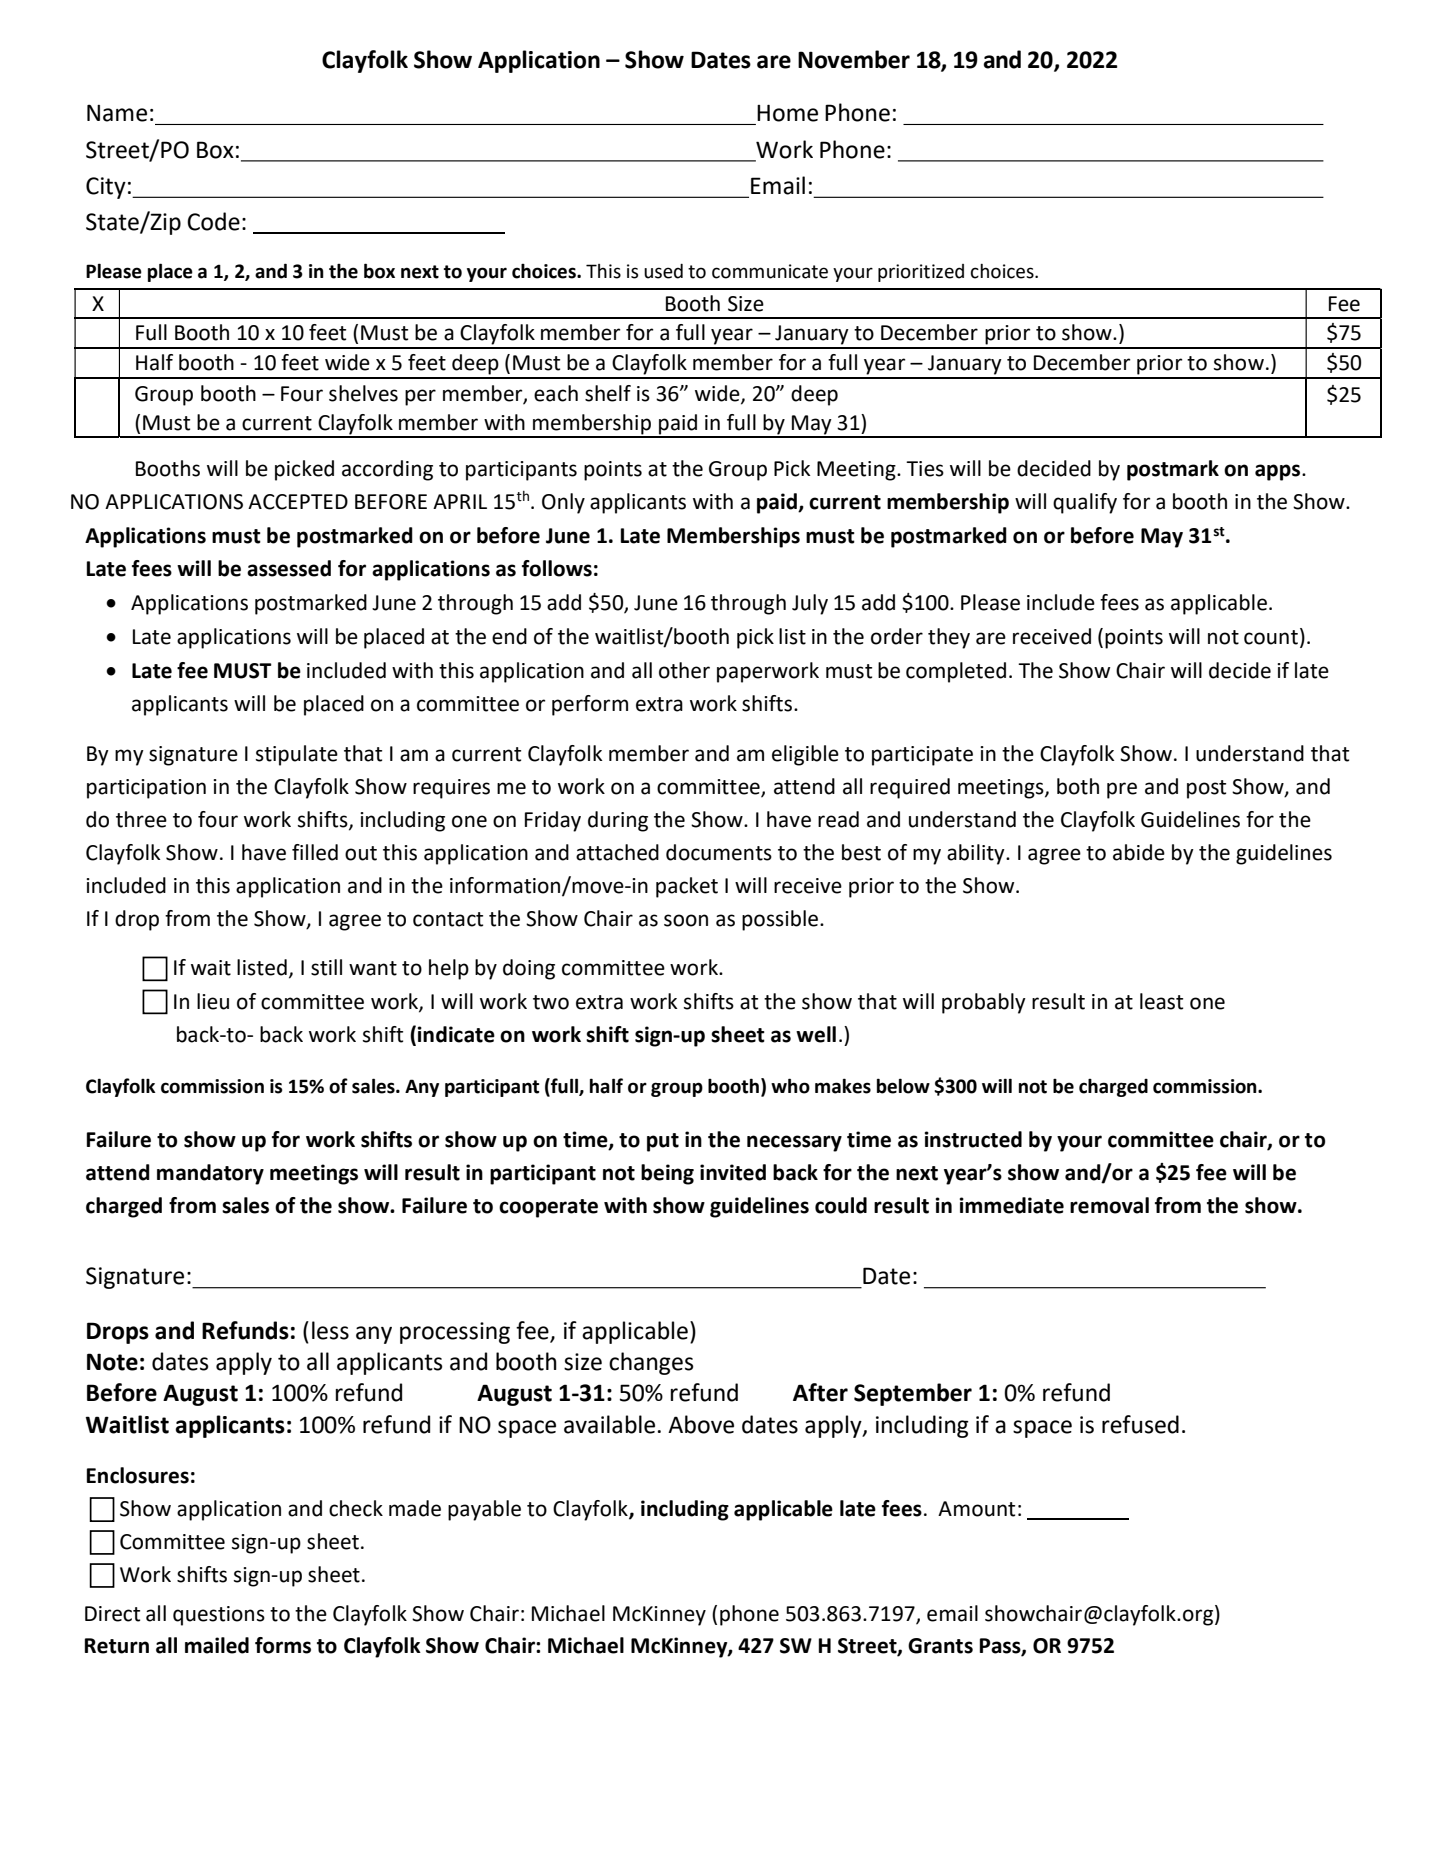  Describe the element at coordinates (1109, 1205) in the screenshot. I see `removal` at that location.
